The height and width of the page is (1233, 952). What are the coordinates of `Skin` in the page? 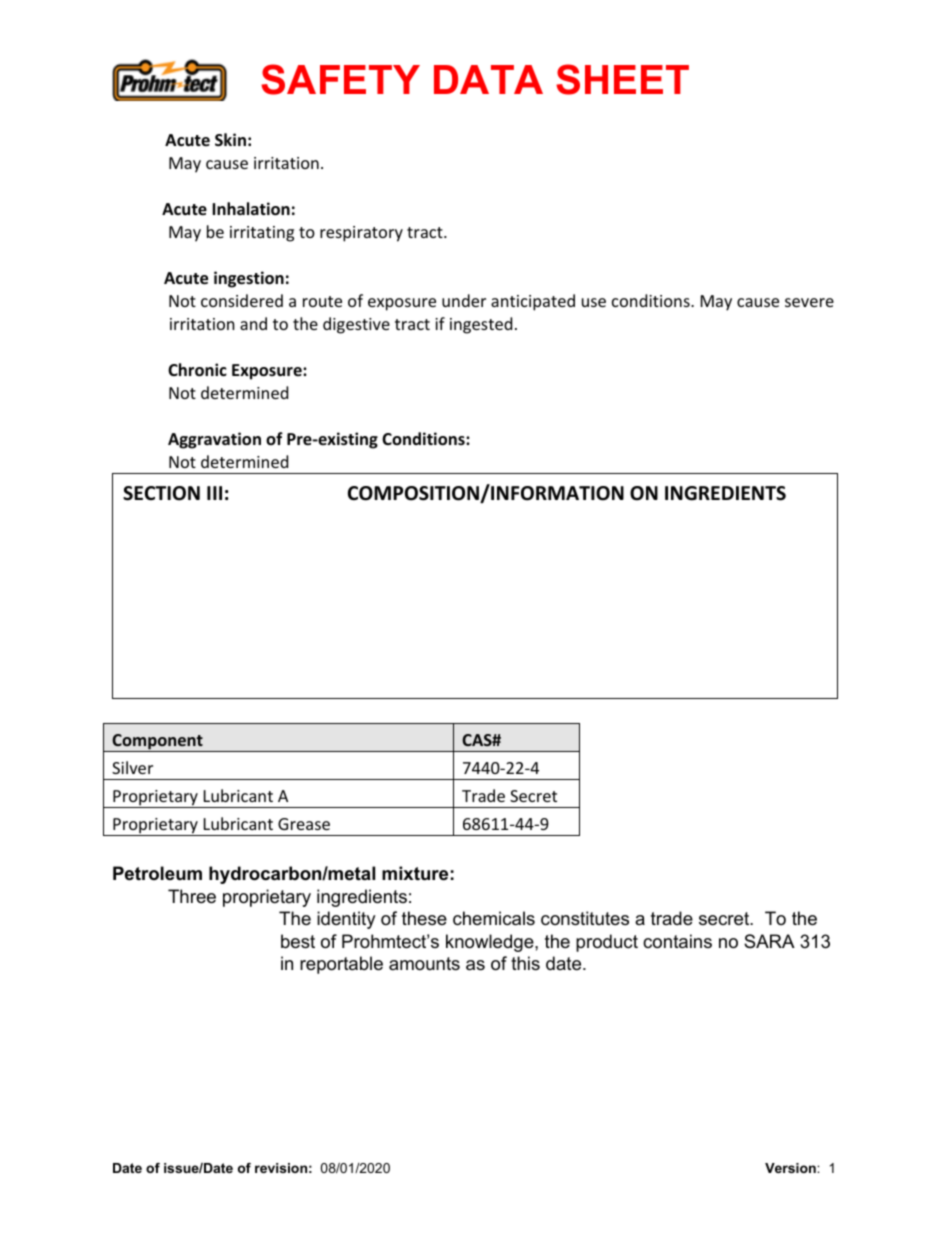 It's located at (230, 139).
